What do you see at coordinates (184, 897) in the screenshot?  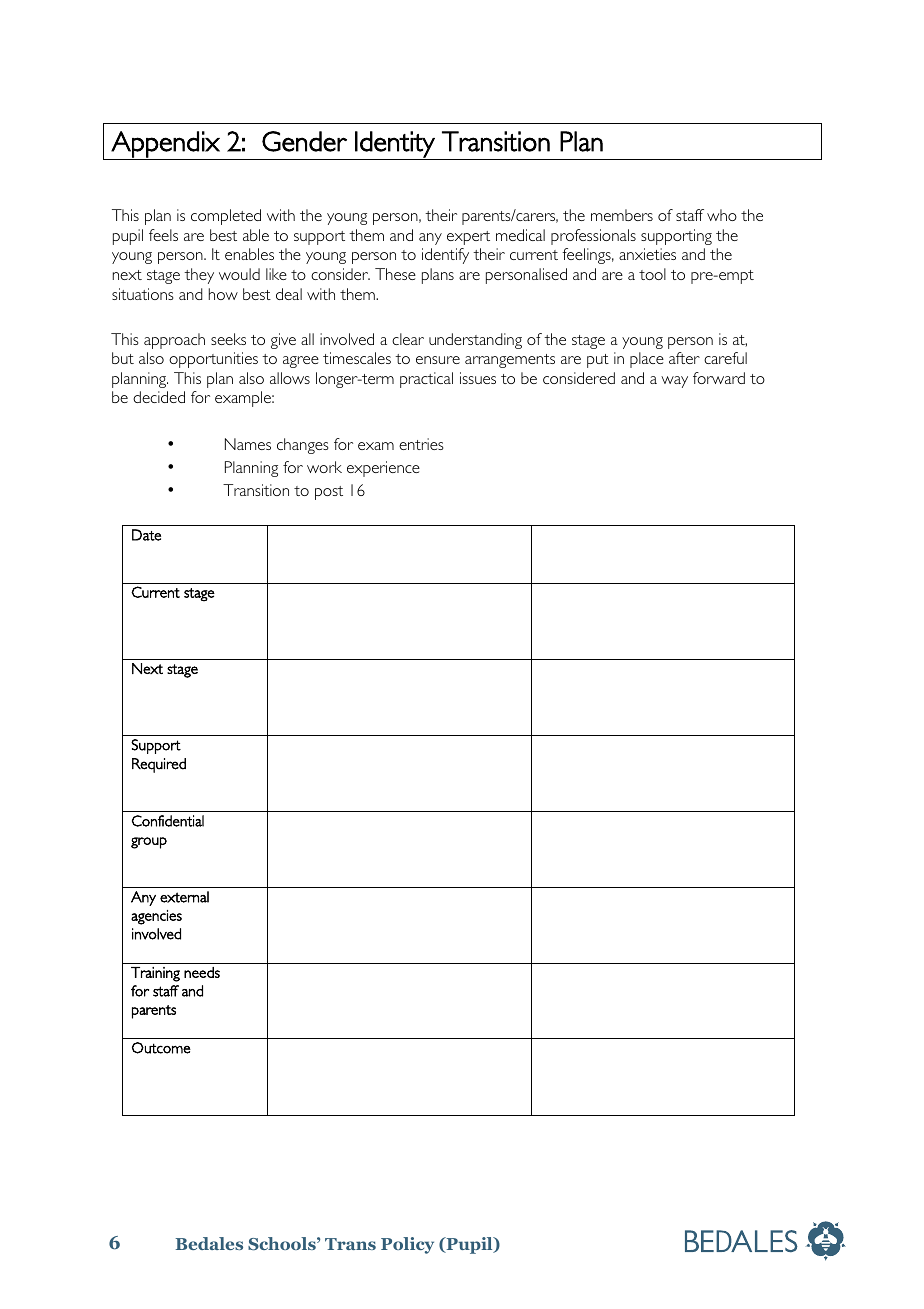 I see `external` at bounding box center [184, 897].
